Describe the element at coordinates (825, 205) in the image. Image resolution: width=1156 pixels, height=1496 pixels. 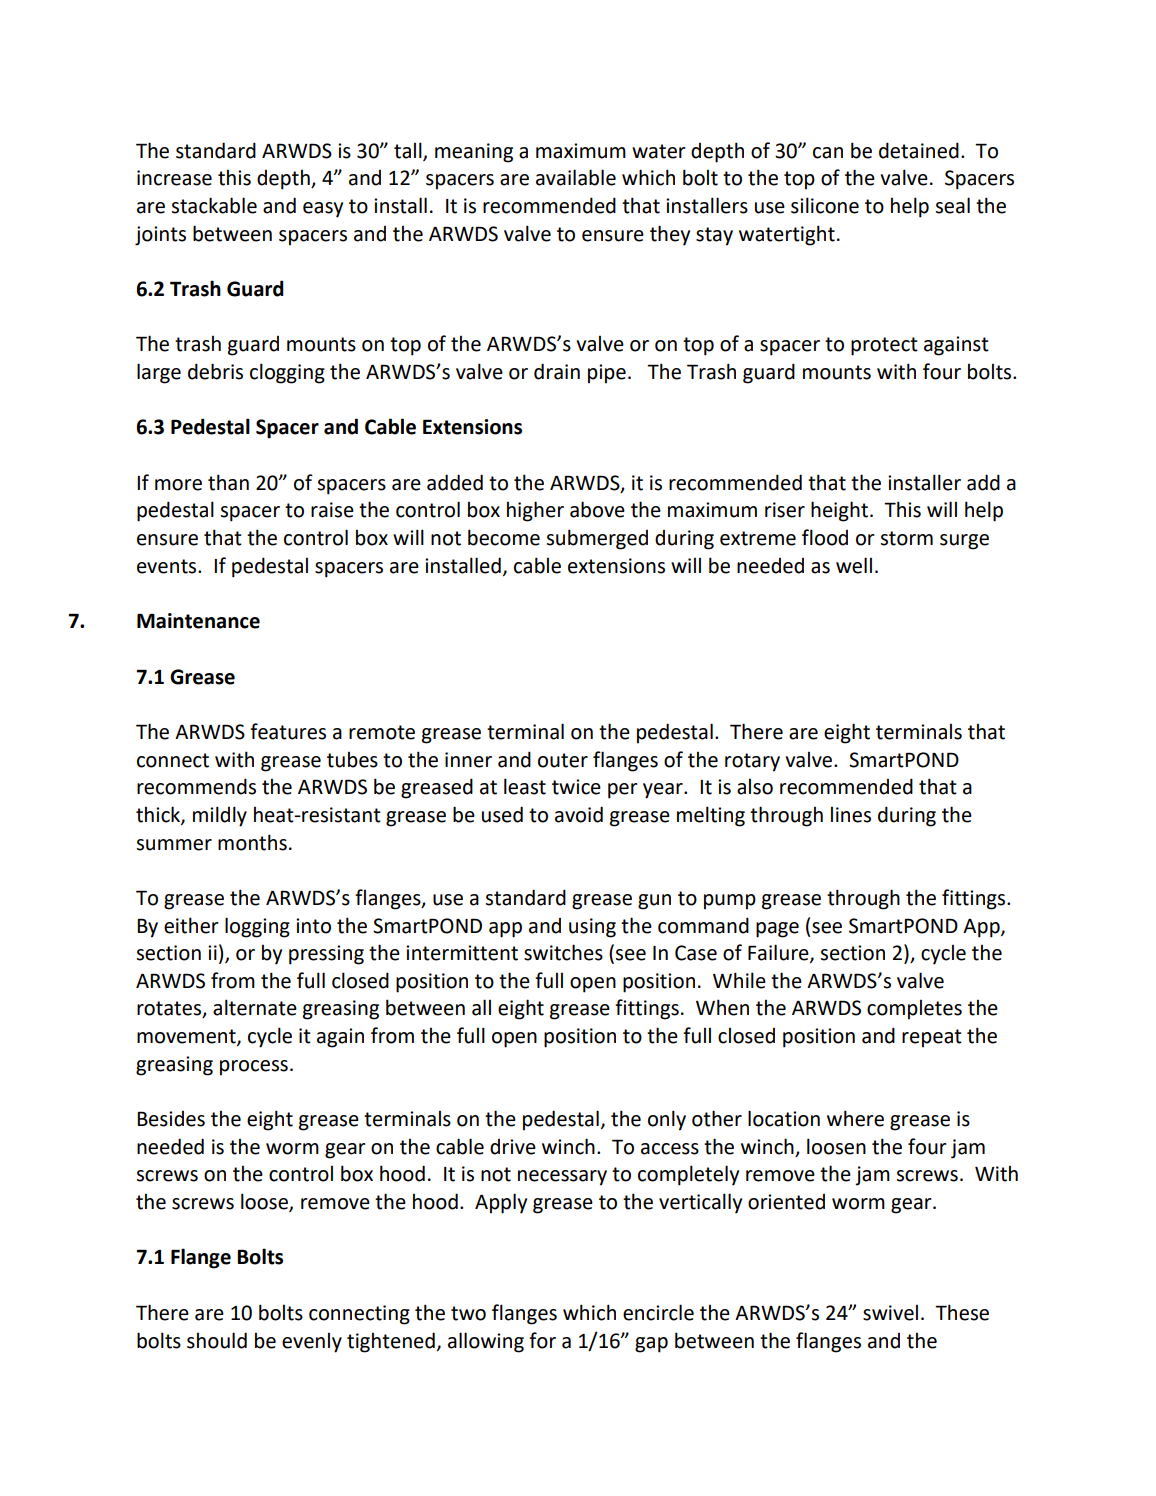
I see `silicone` at that location.
